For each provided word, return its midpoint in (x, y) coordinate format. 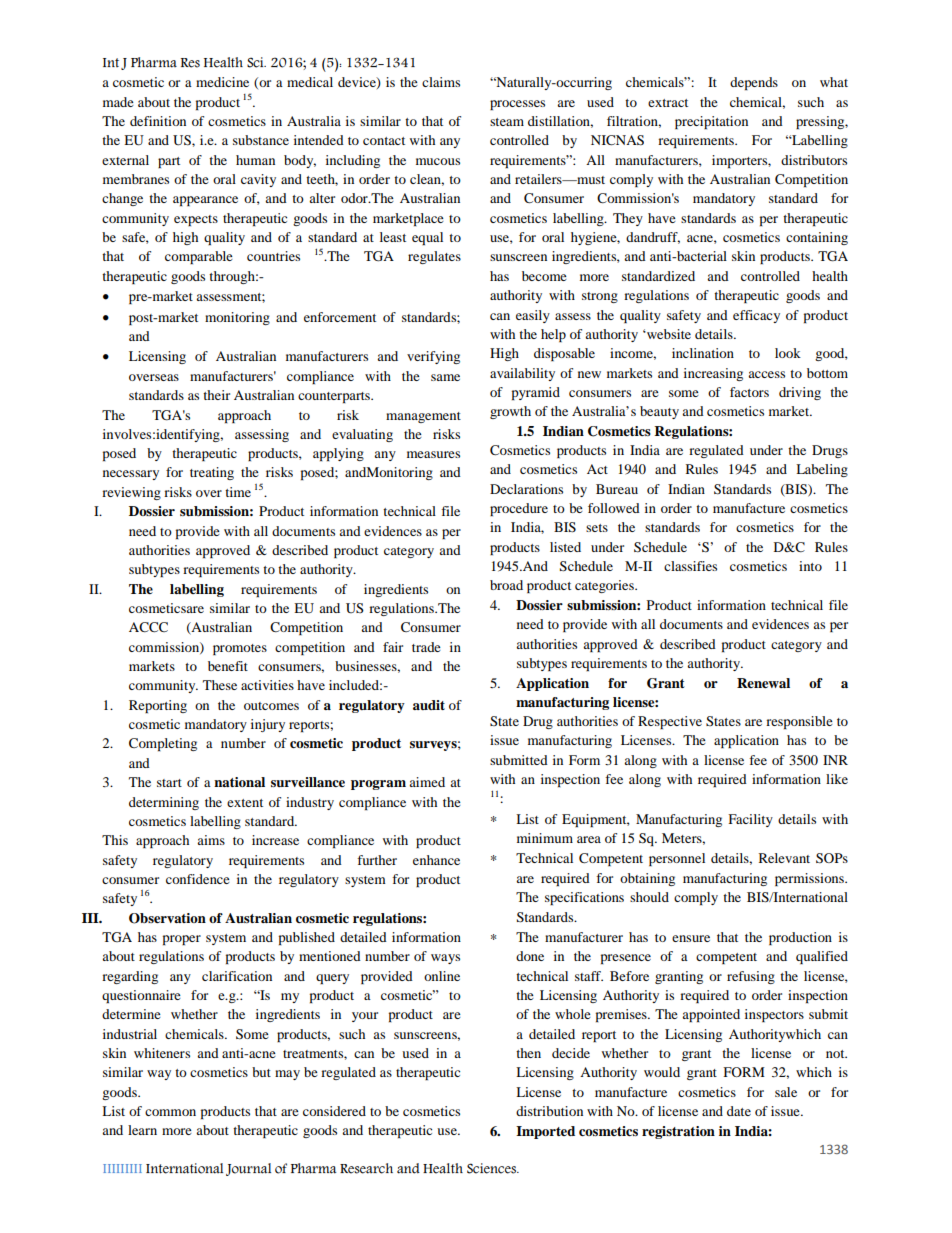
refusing (751, 977)
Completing (163, 744)
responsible (799, 722)
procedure (519, 509)
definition (158, 121)
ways (445, 959)
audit (429, 705)
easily (533, 316)
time (238, 492)
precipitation (711, 122)
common (170, 1112)
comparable (199, 257)
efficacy (756, 316)
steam (507, 122)
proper (182, 940)
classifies (690, 566)
